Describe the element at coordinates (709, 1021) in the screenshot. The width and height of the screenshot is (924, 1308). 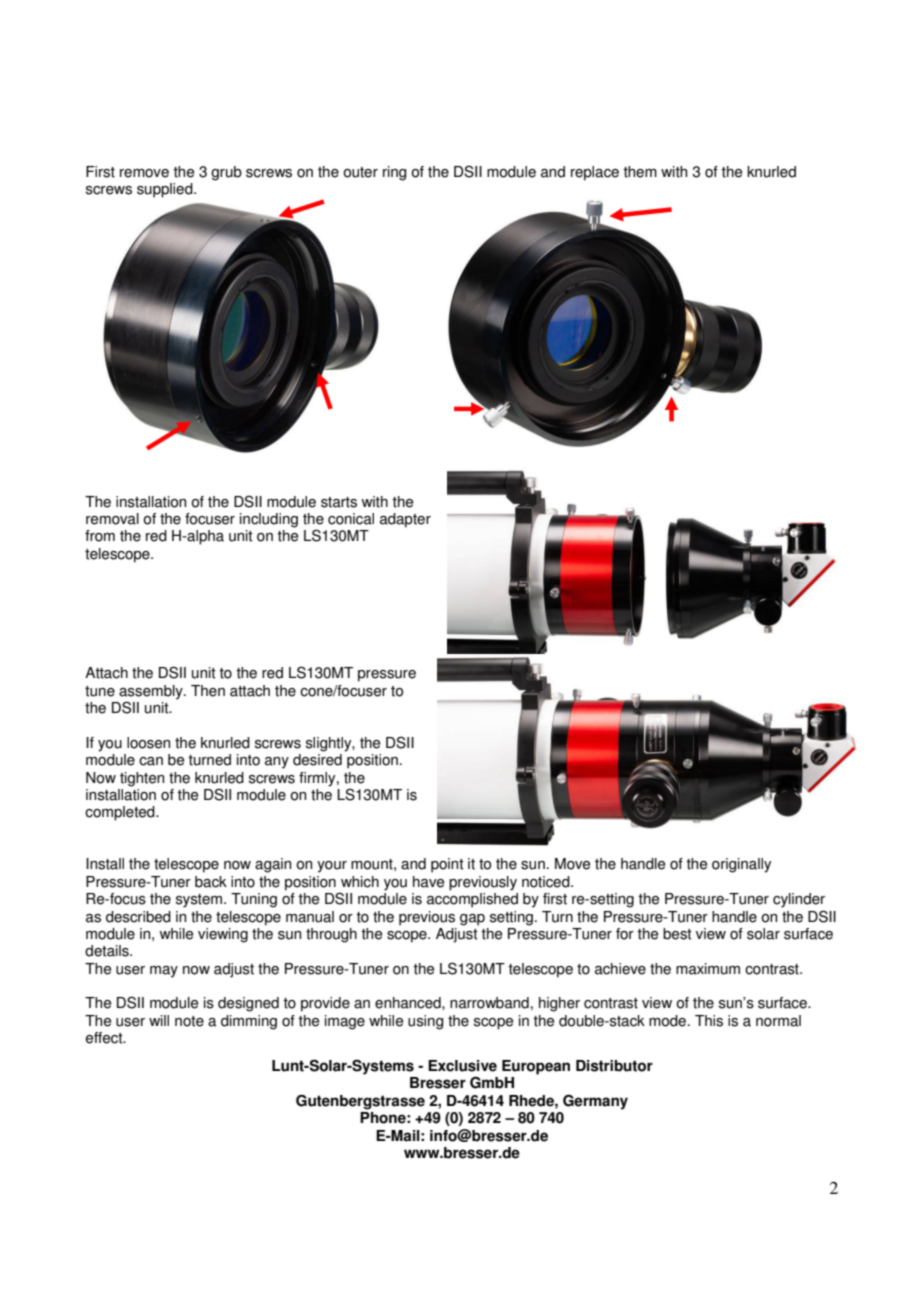
I see `This` at that location.
